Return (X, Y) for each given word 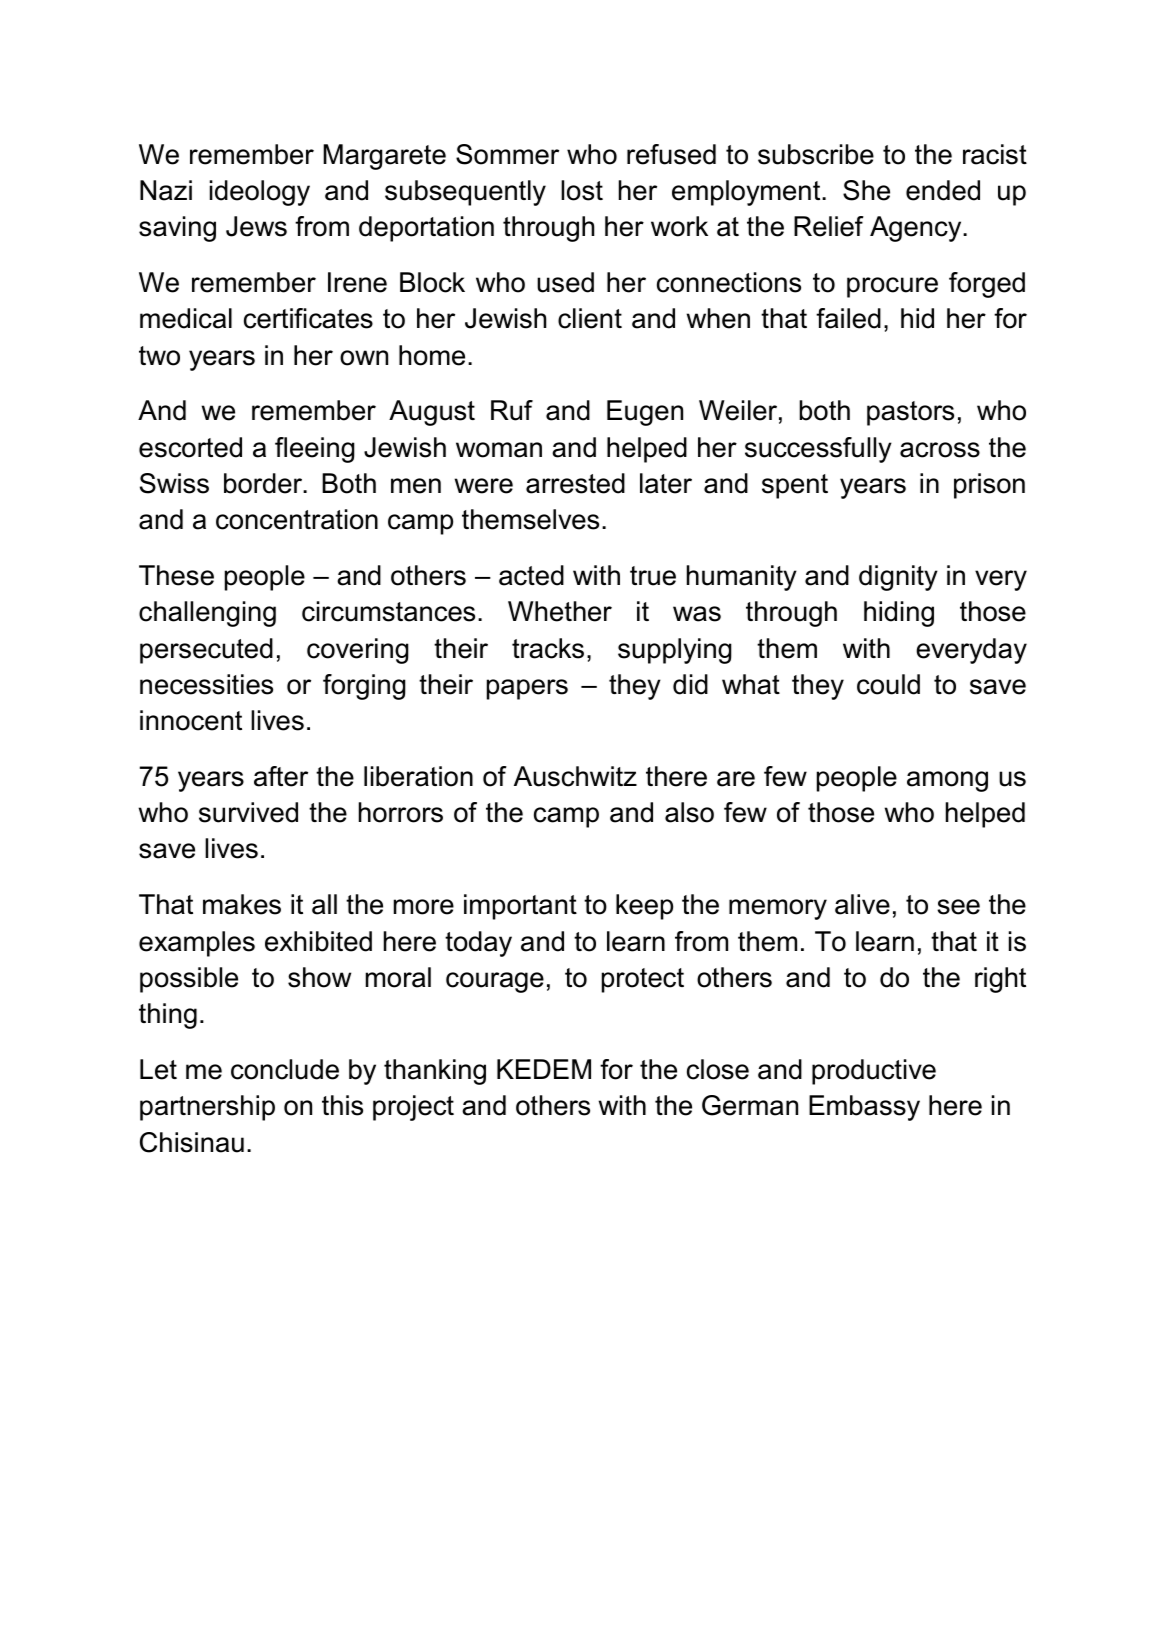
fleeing (315, 450)
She (866, 190)
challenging (207, 614)
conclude (285, 1069)
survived (248, 812)
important (520, 907)
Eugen (645, 413)
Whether (560, 611)
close (718, 1069)
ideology (260, 193)
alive (862, 904)
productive (874, 1072)
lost (582, 190)
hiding (899, 614)
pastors (910, 413)
